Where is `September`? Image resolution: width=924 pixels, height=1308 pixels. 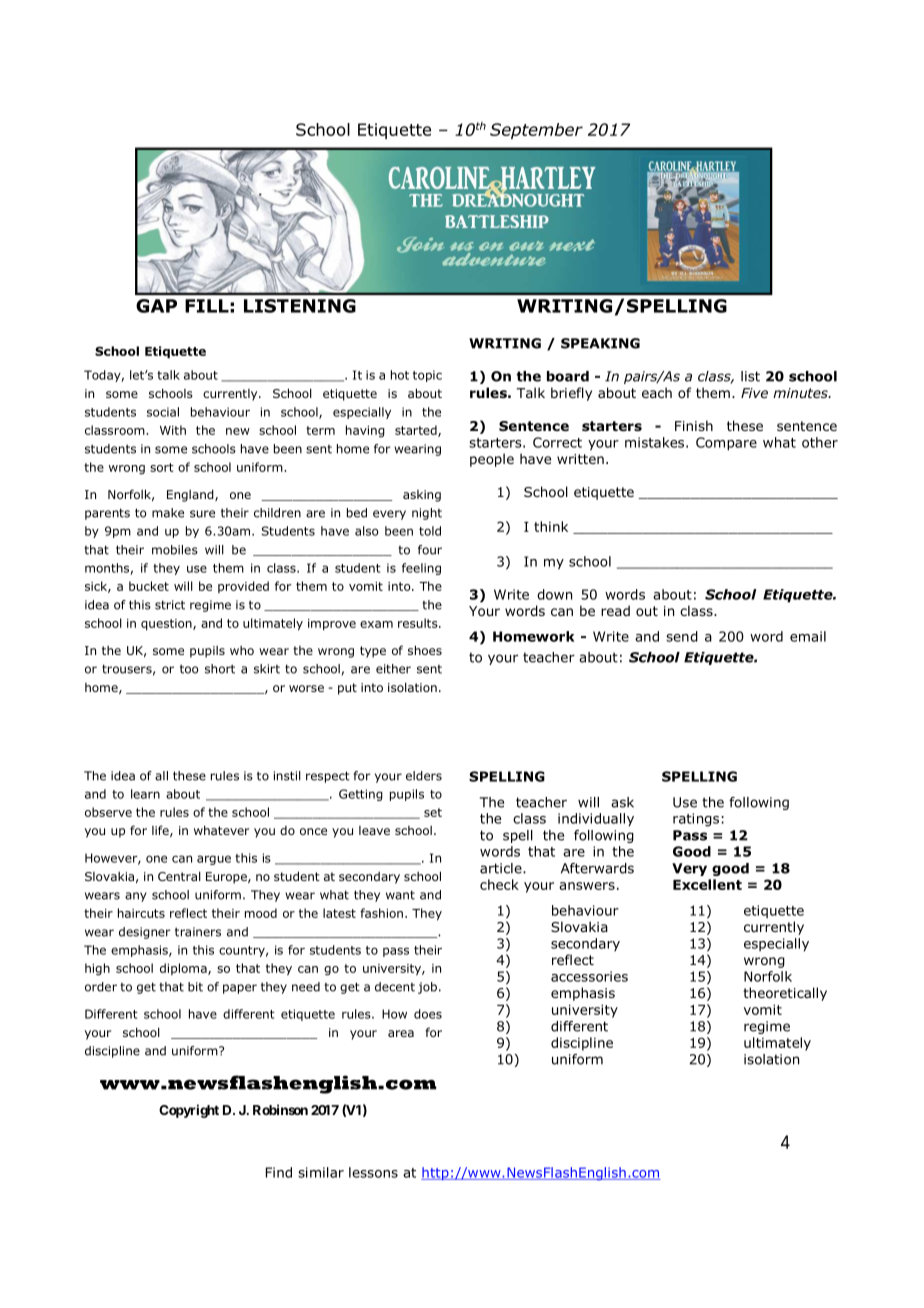
September is located at coordinates (536, 131).
